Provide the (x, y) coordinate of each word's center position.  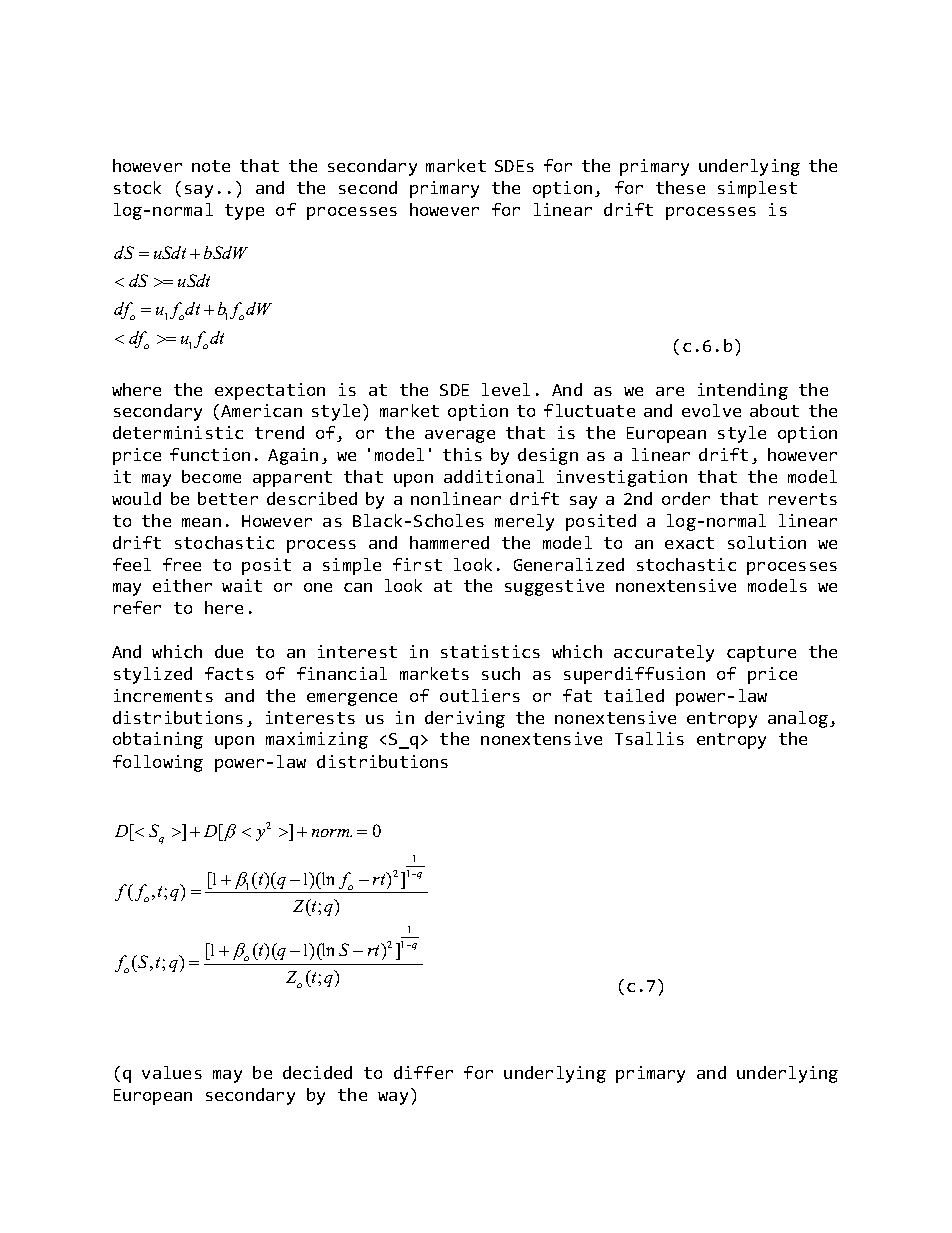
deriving (465, 719)
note (211, 166)
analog (798, 719)
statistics (490, 651)
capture (761, 654)
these (680, 187)
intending (743, 391)
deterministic (178, 432)
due (229, 651)
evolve (711, 410)
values (172, 1072)
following (158, 763)
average (460, 436)
